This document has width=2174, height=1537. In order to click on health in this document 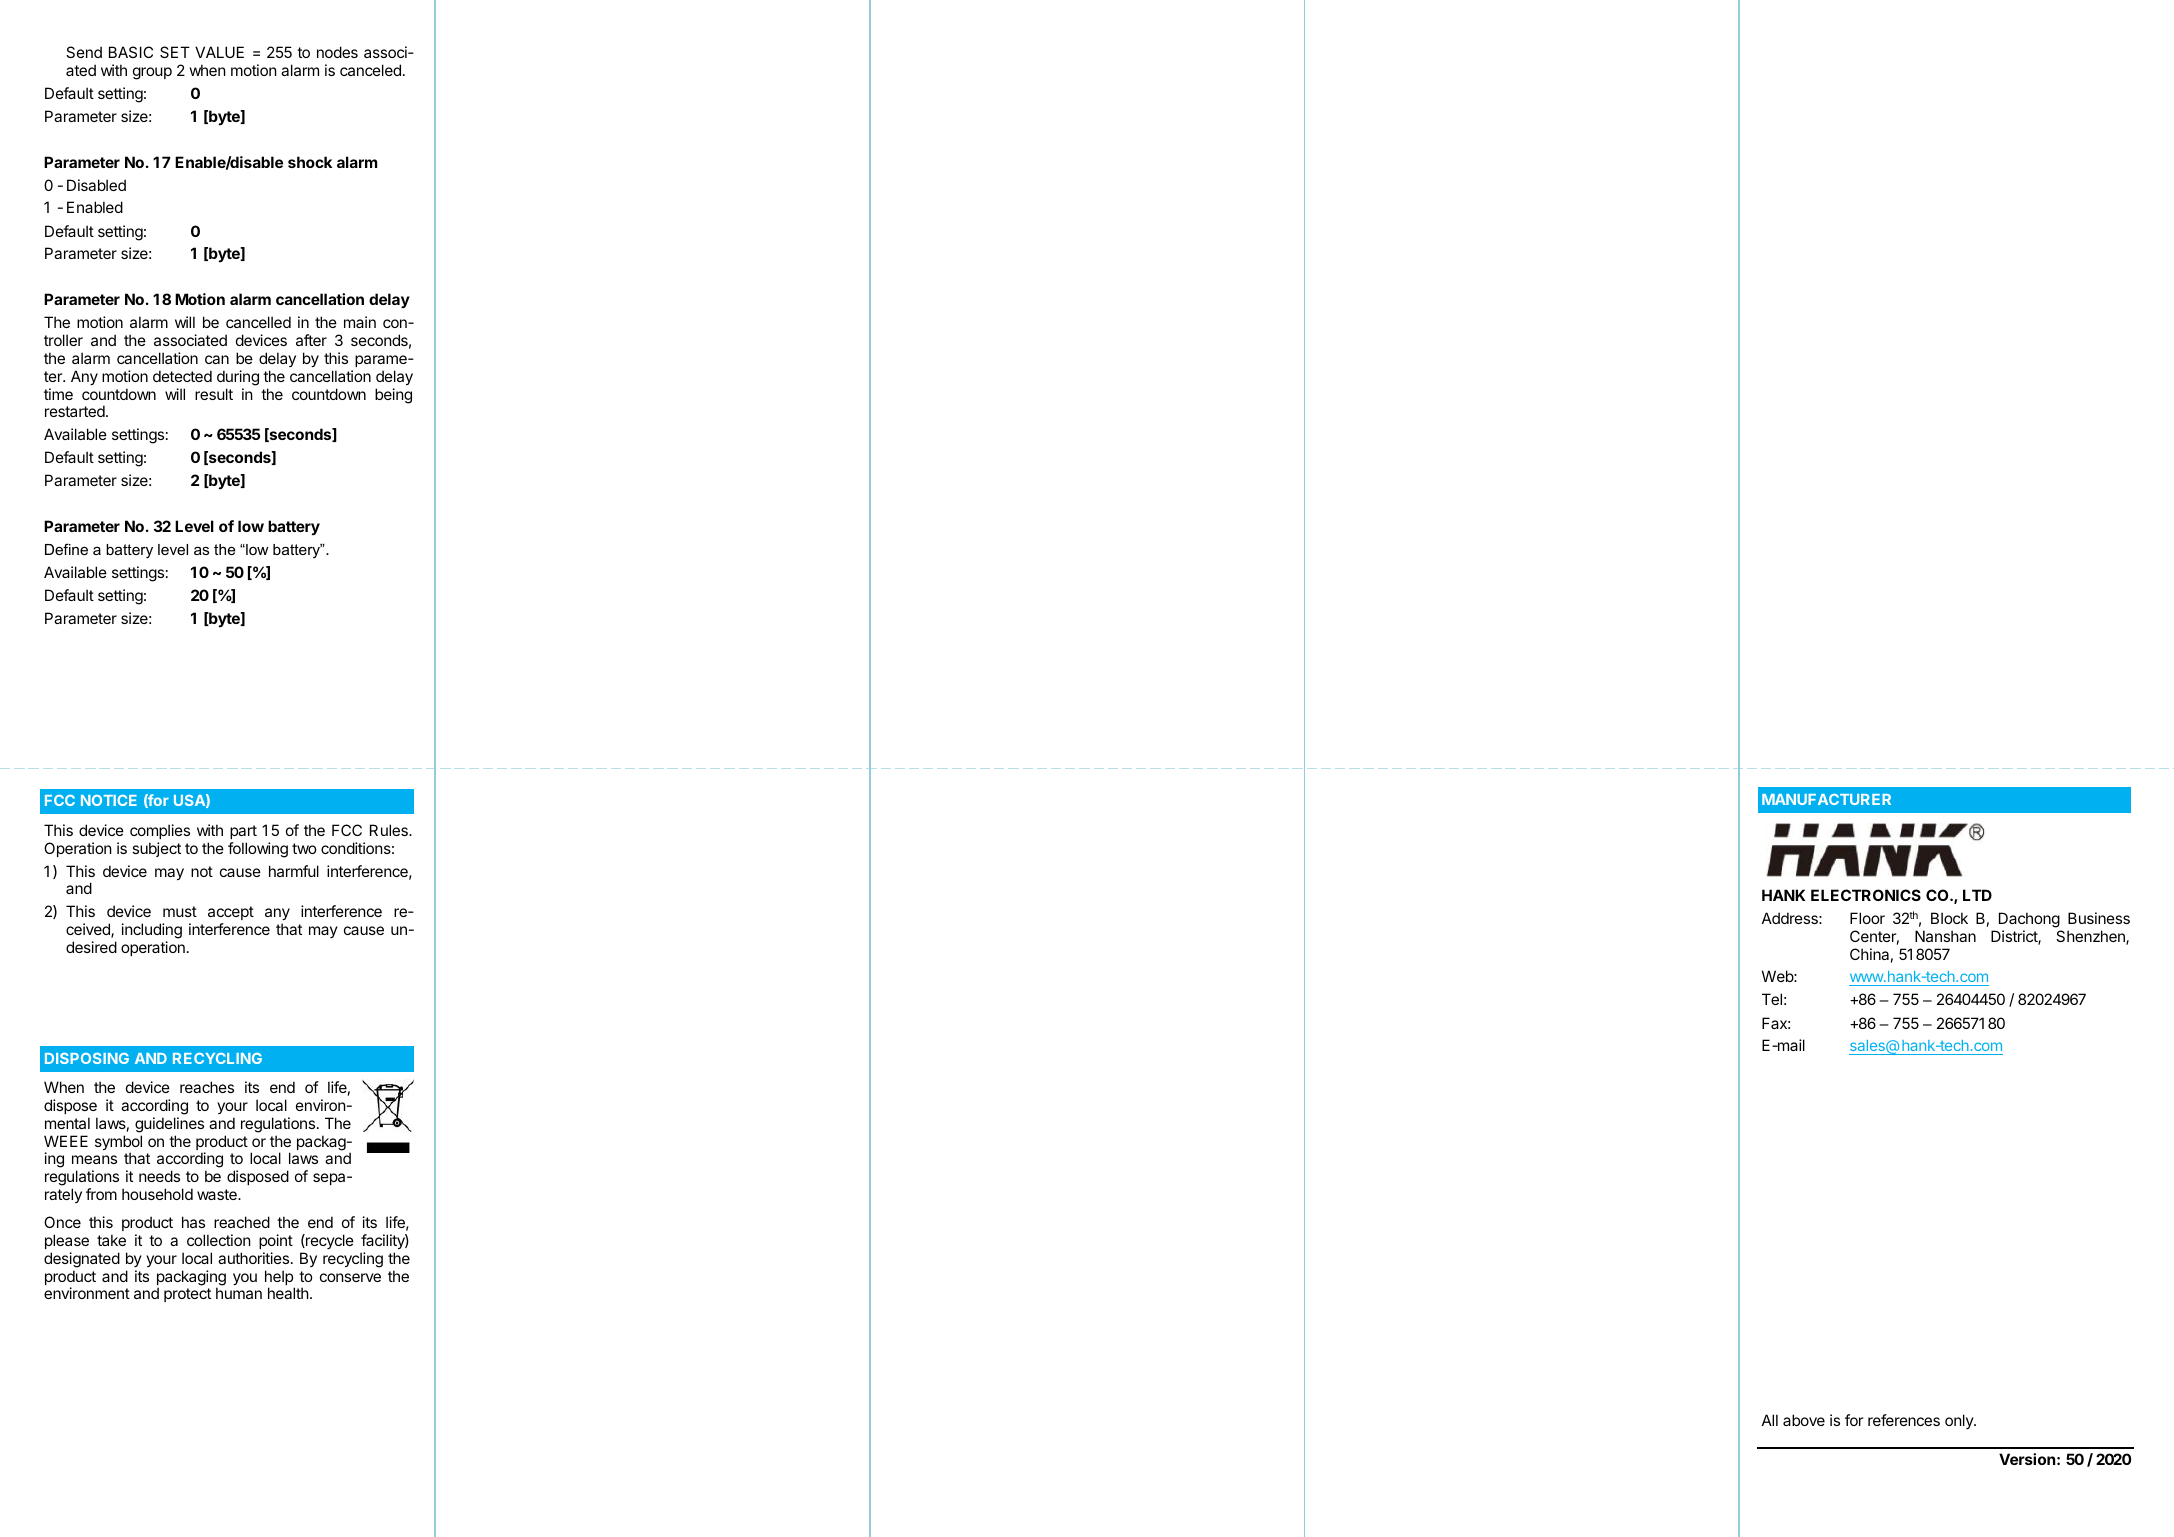, I will do `click(289, 1293)`.
